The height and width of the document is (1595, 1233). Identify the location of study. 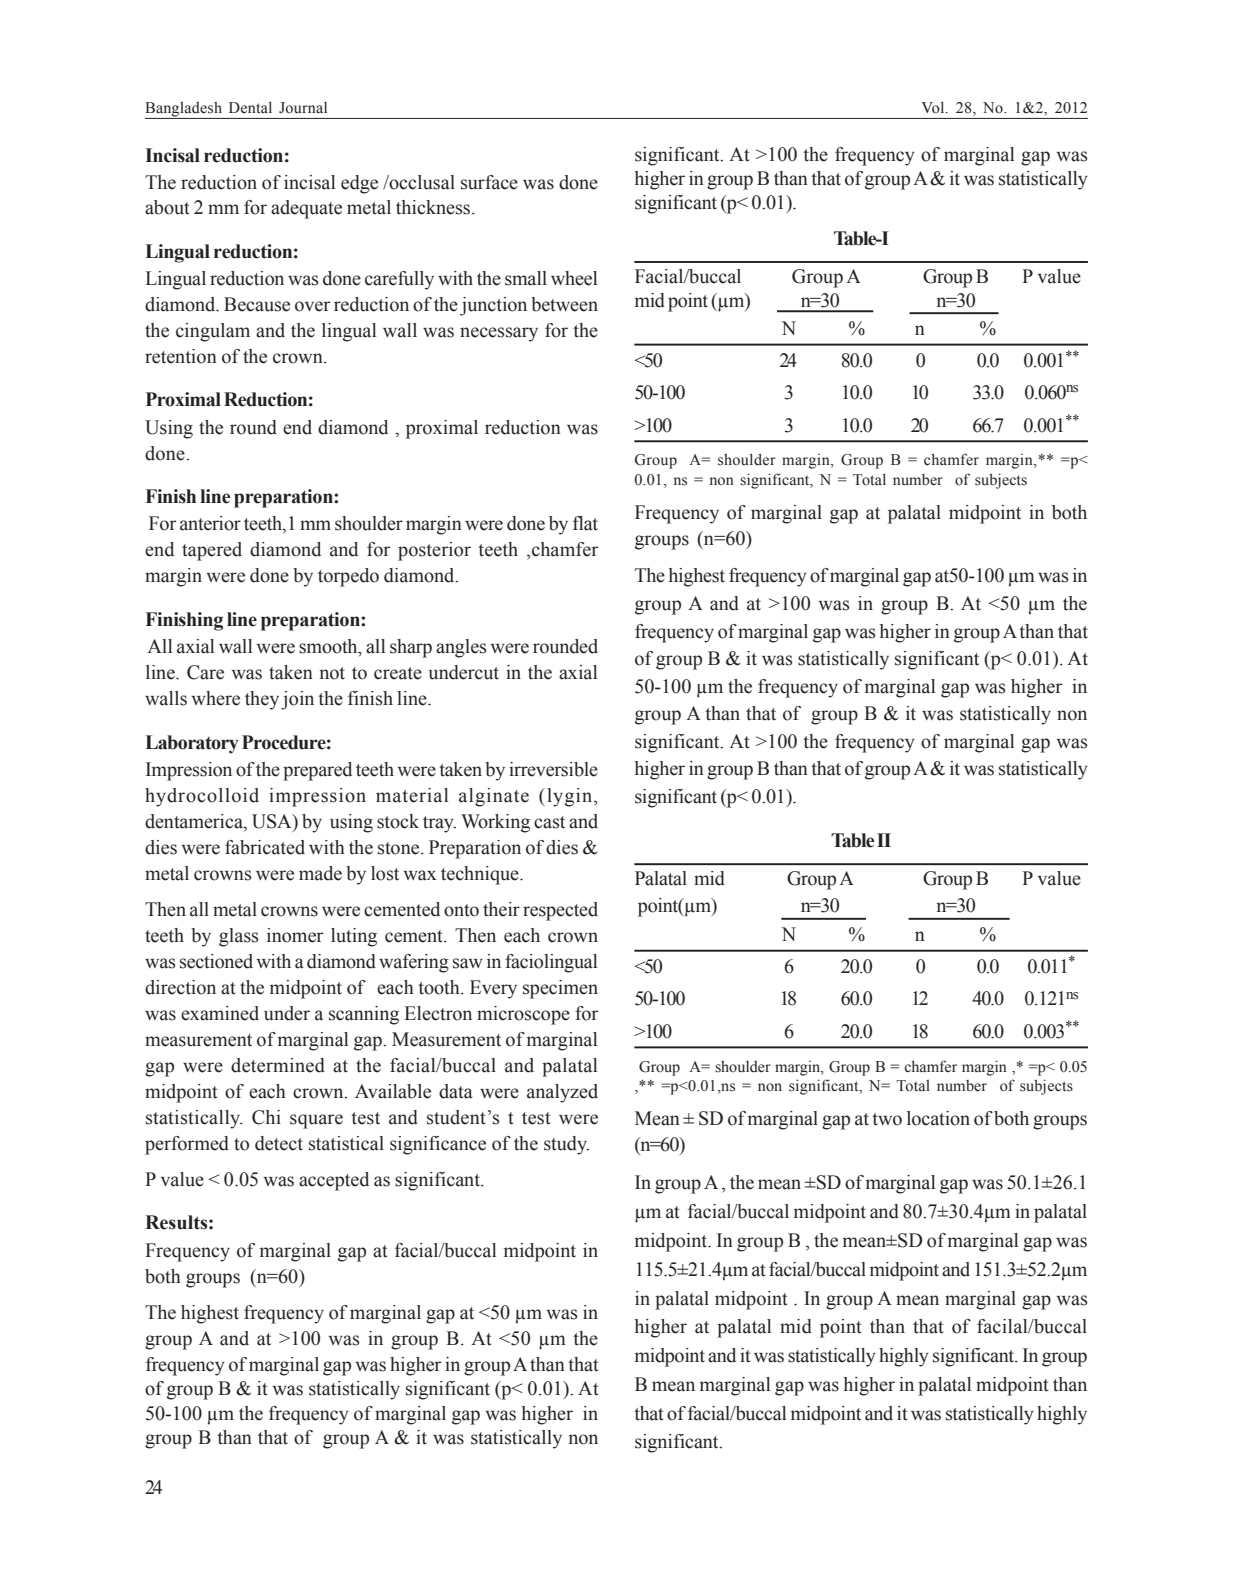
(566, 1145).
